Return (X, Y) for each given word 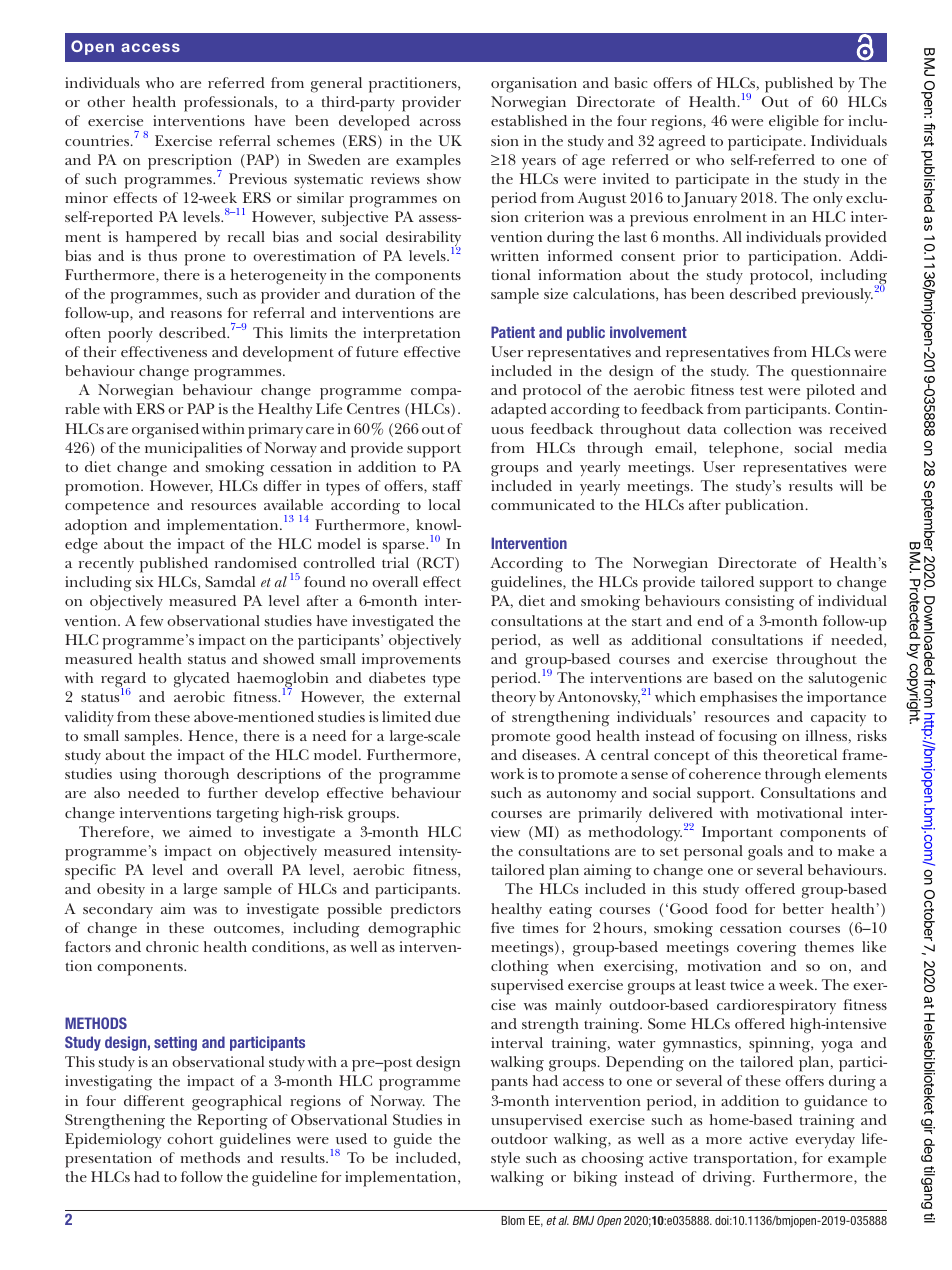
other (106, 101)
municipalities (193, 450)
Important (737, 834)
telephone (745, 450)
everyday (825, 1140)
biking (595, 1179)
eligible (794, 123)
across (440, 122)
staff (448, 485)
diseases (550, 754)
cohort (190, 1138)
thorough (196, 776)
